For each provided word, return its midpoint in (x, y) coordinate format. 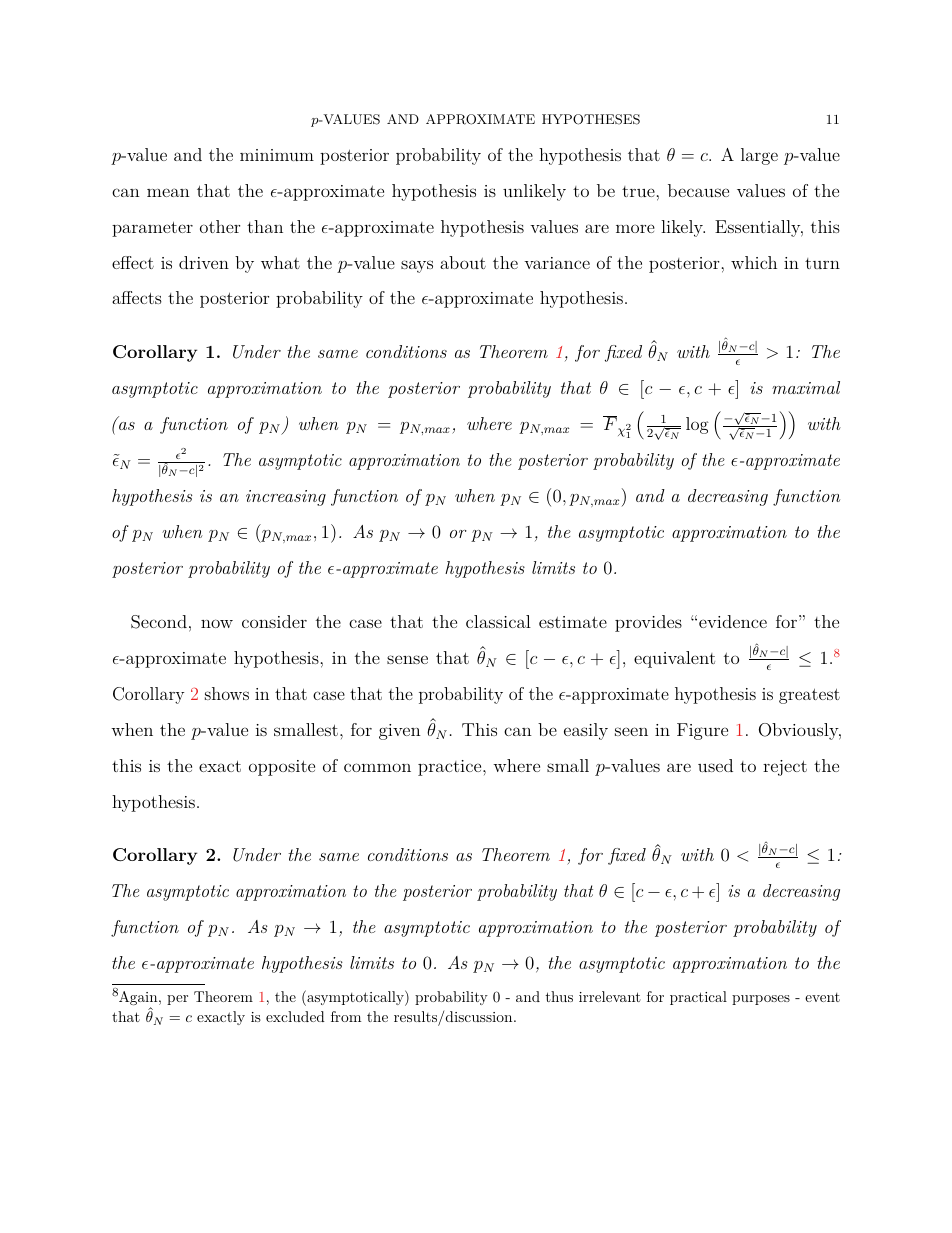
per (177, 1000)
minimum (277, 155)
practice (451, 768)
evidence (733, 621)
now (217, 623)
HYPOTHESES (591, 119)
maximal (806, 387)
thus (559, 996)
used (715, 765)
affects (137, 297)
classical (498, 621)
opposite (282, 768)
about (463, 262)
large (759, 156)
